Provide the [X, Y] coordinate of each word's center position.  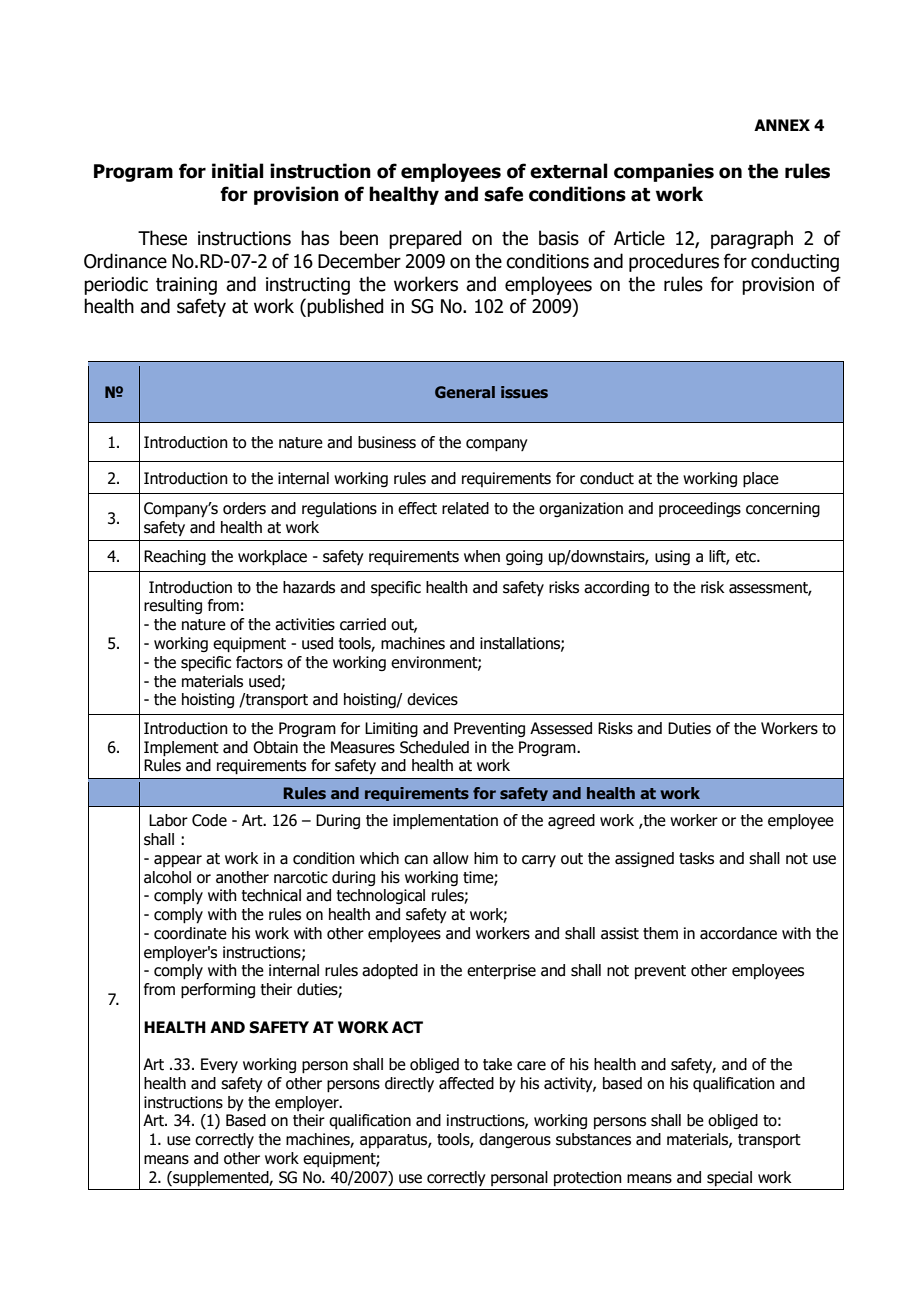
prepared [425, 239]
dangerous [515, 1140]
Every [219, 1066]
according [616, 588]
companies [664, 172]
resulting [173, 606]
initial [238, 171]
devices [432, 699]
